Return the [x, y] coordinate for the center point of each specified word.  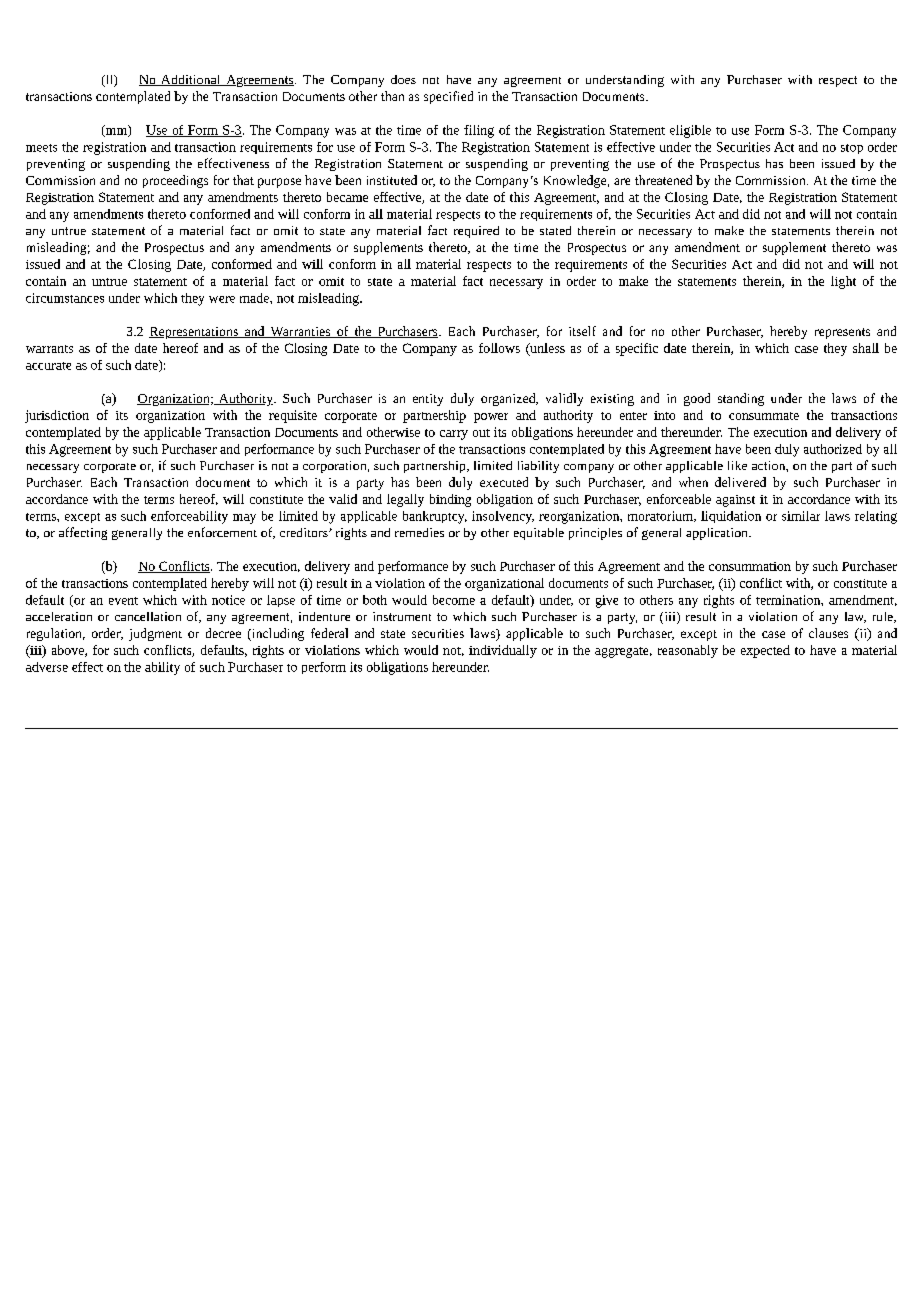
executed [504, 482]
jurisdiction [57, 416]
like [737, 465]
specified [448, 97]
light [843, 282]
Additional [191, 80]
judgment [155, 634]
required [476, 232]
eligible [690, 131]
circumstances [65, 298]
